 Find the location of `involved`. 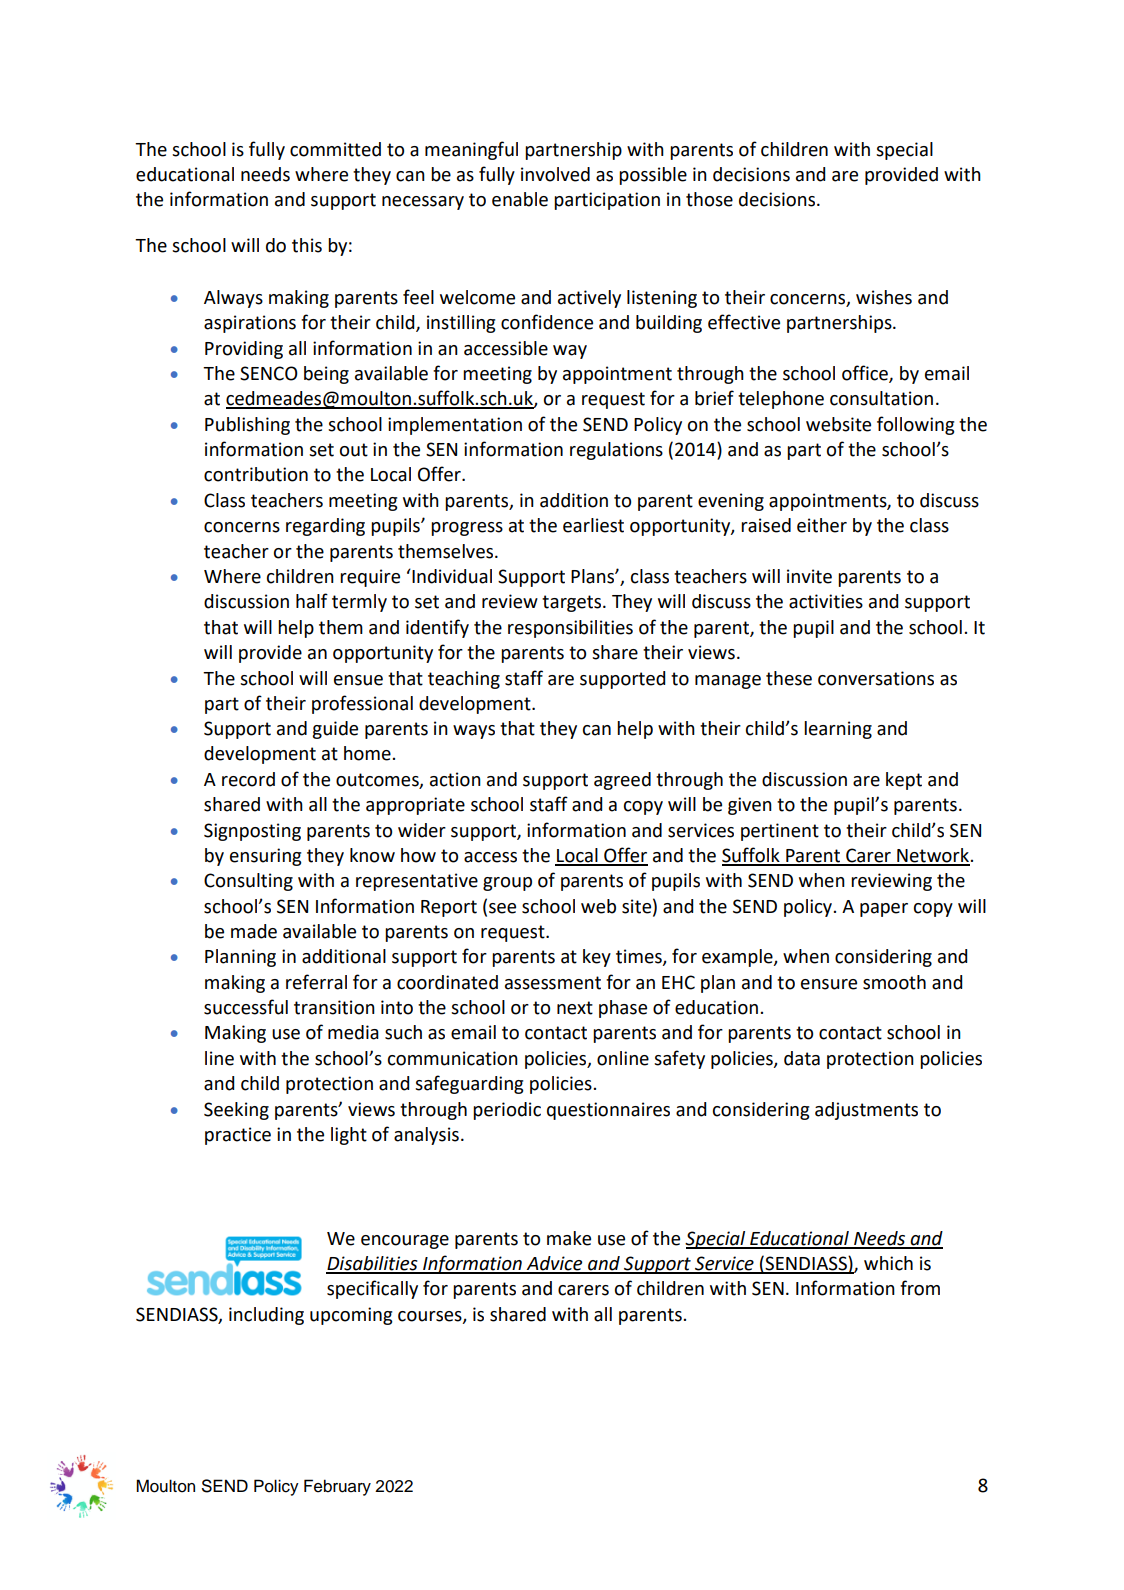

involved is located at coordinates (555, 174).
